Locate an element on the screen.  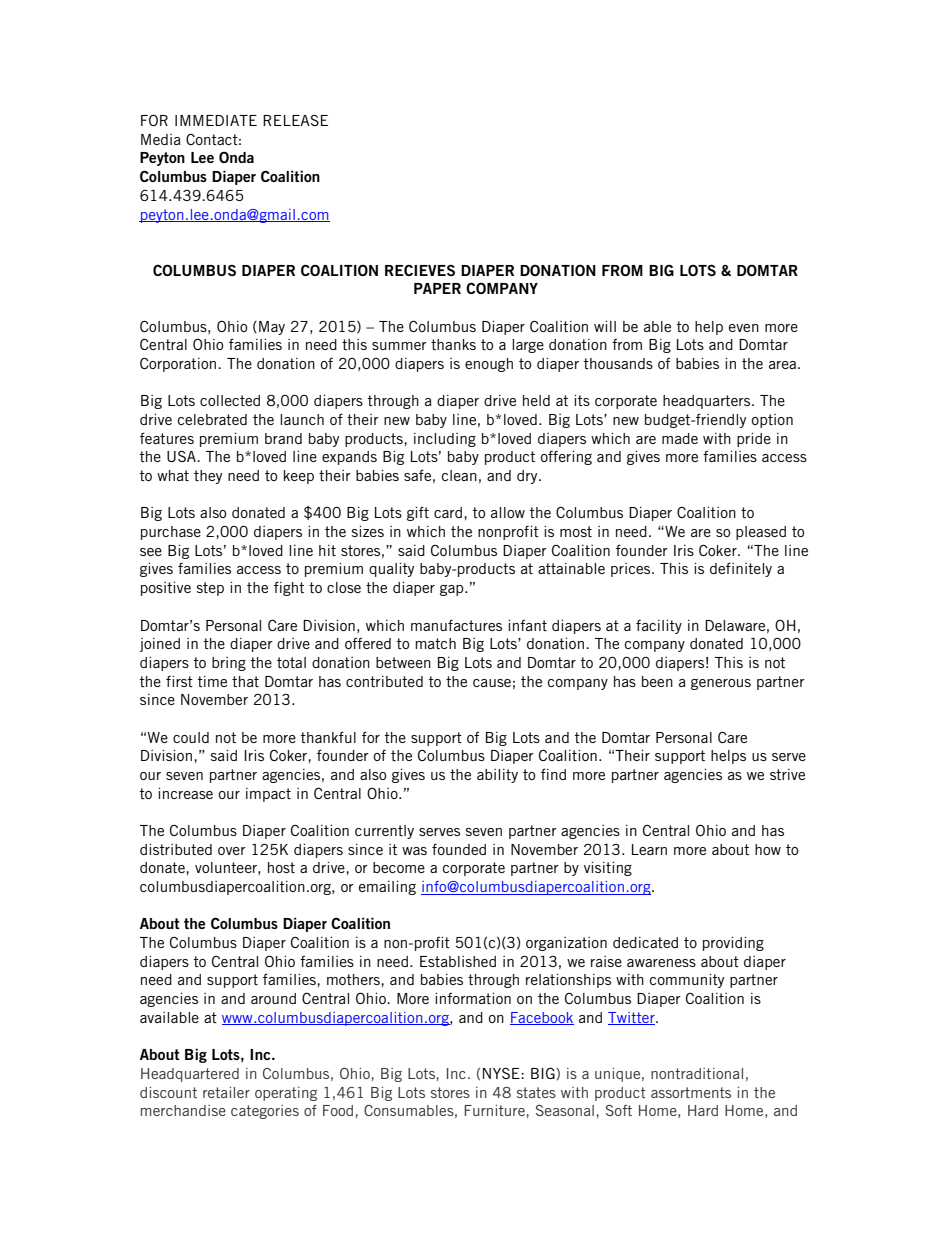
clean is located at coordinates (459, 475).
